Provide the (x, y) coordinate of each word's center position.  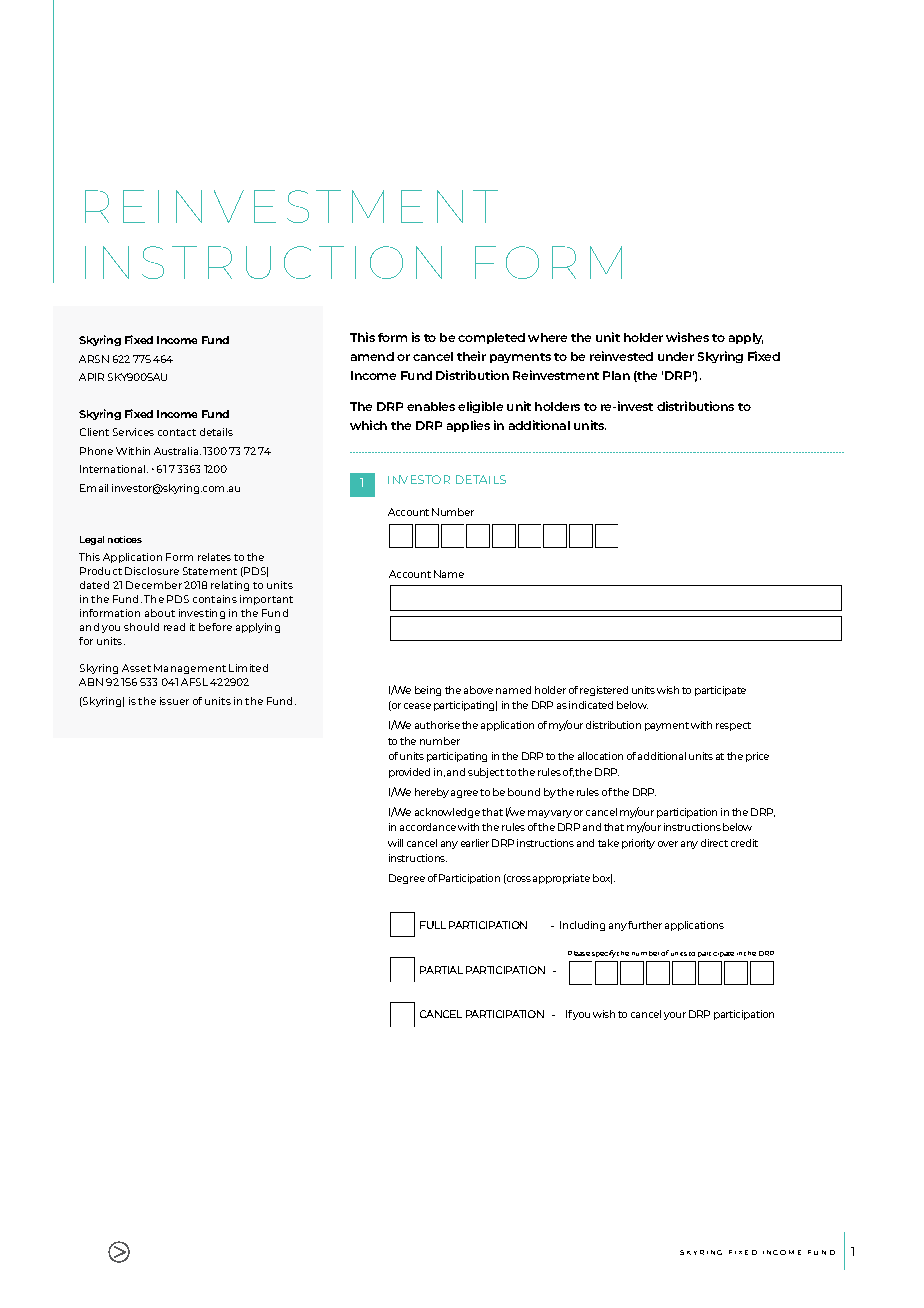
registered (604, 691)
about (160, 613)
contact (177, 432)
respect (733, 726)
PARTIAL (441, 970)
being (428, 691)
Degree (407, 879)
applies (468, 426)
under (676, 356)
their (471, 356)
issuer (174, 701)
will (395, 843)
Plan (616, 375)
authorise (437, 725)
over (668, 844)
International (114, 469)
